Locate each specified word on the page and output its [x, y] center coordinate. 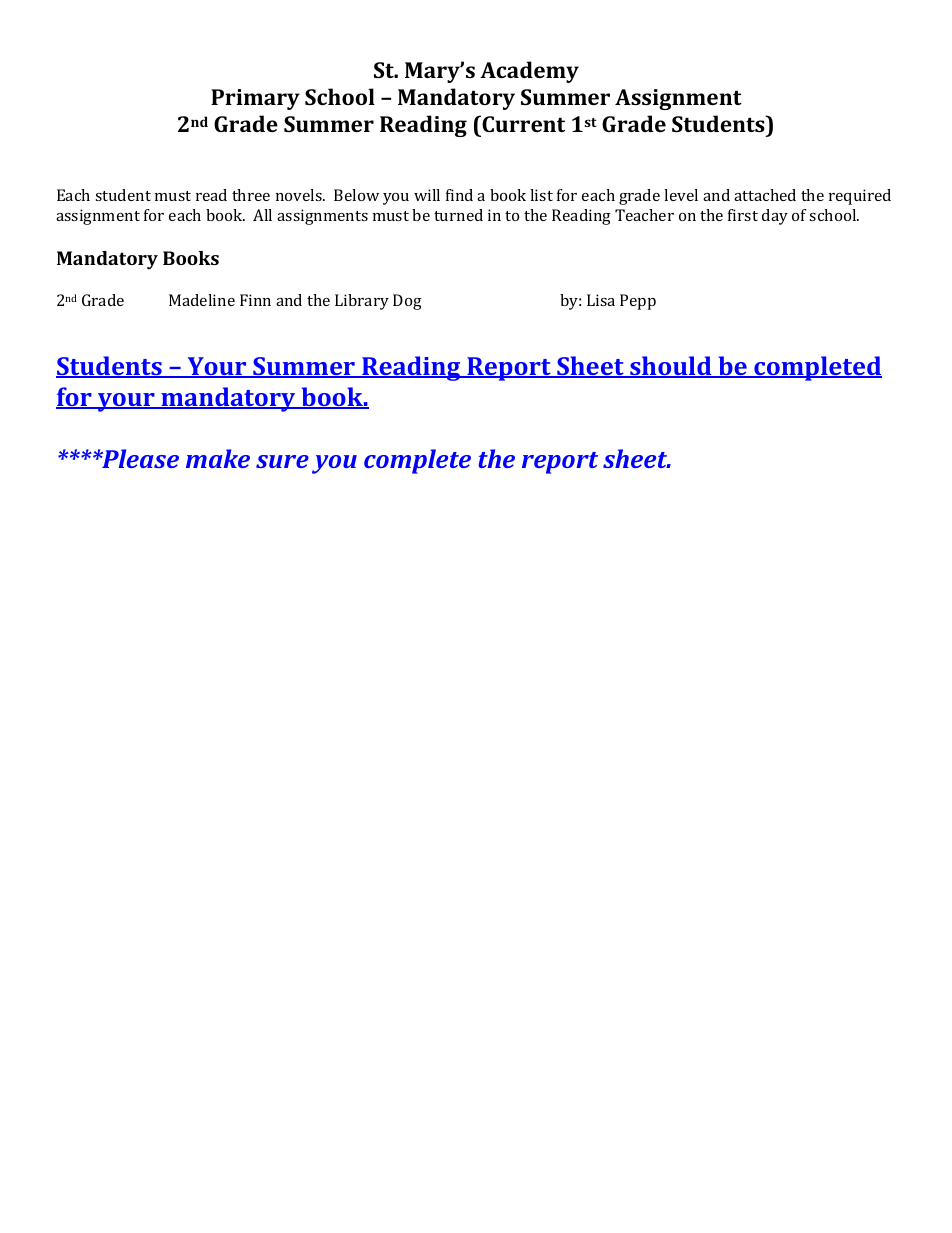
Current [522, 123]
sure [282, 461]
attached [765, 195]
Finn [255, 300]
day [775, 217]
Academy [529, 72]
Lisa [601, 300]
